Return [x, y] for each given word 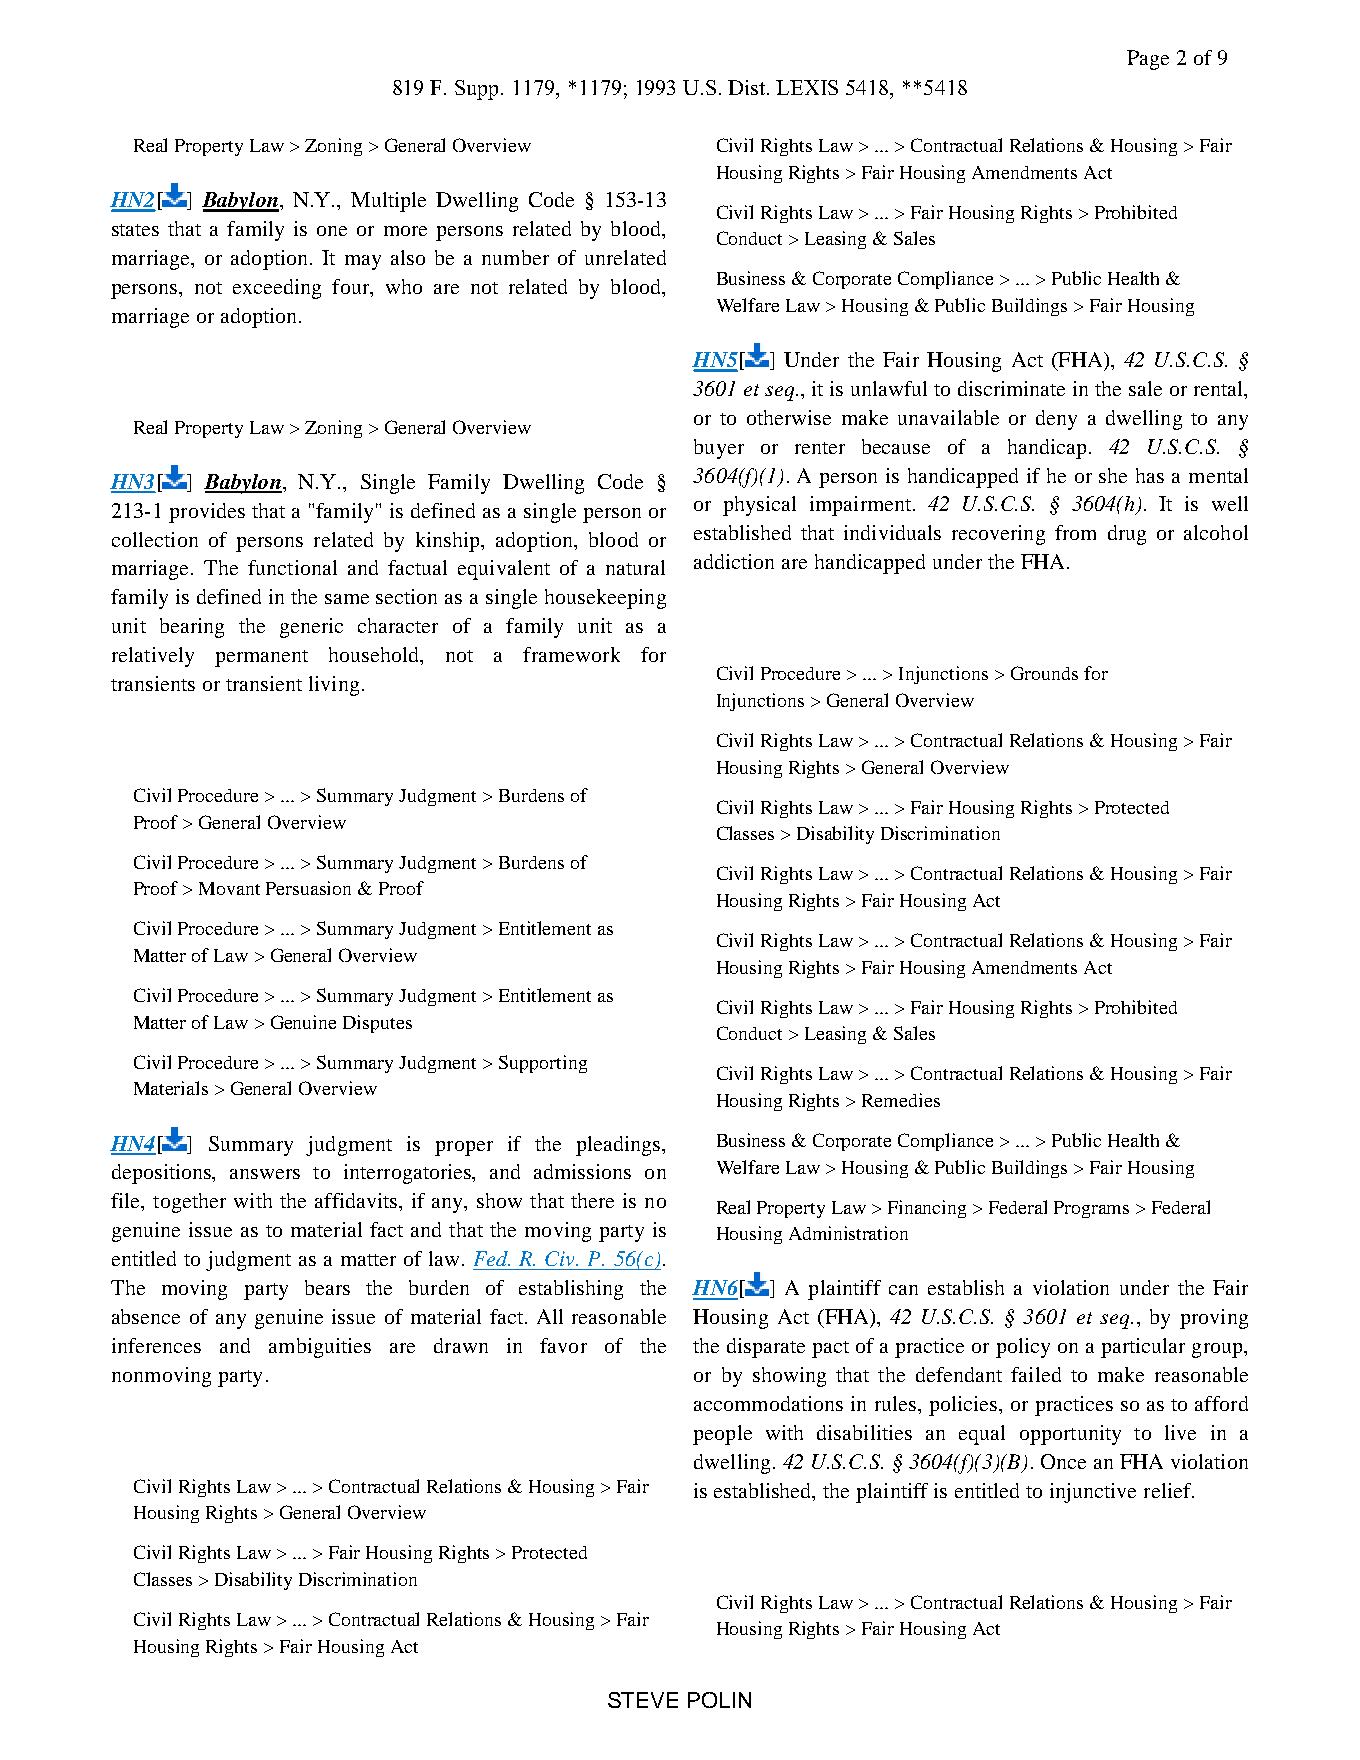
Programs [1091, 1209]
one [332, 231]
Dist [748, 87]
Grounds [1044, 673]
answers [265, 1174]
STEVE [643, 1700]
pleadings [619, 1146]
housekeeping [605, 599]
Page [1148, 60]
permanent [261, 658]
